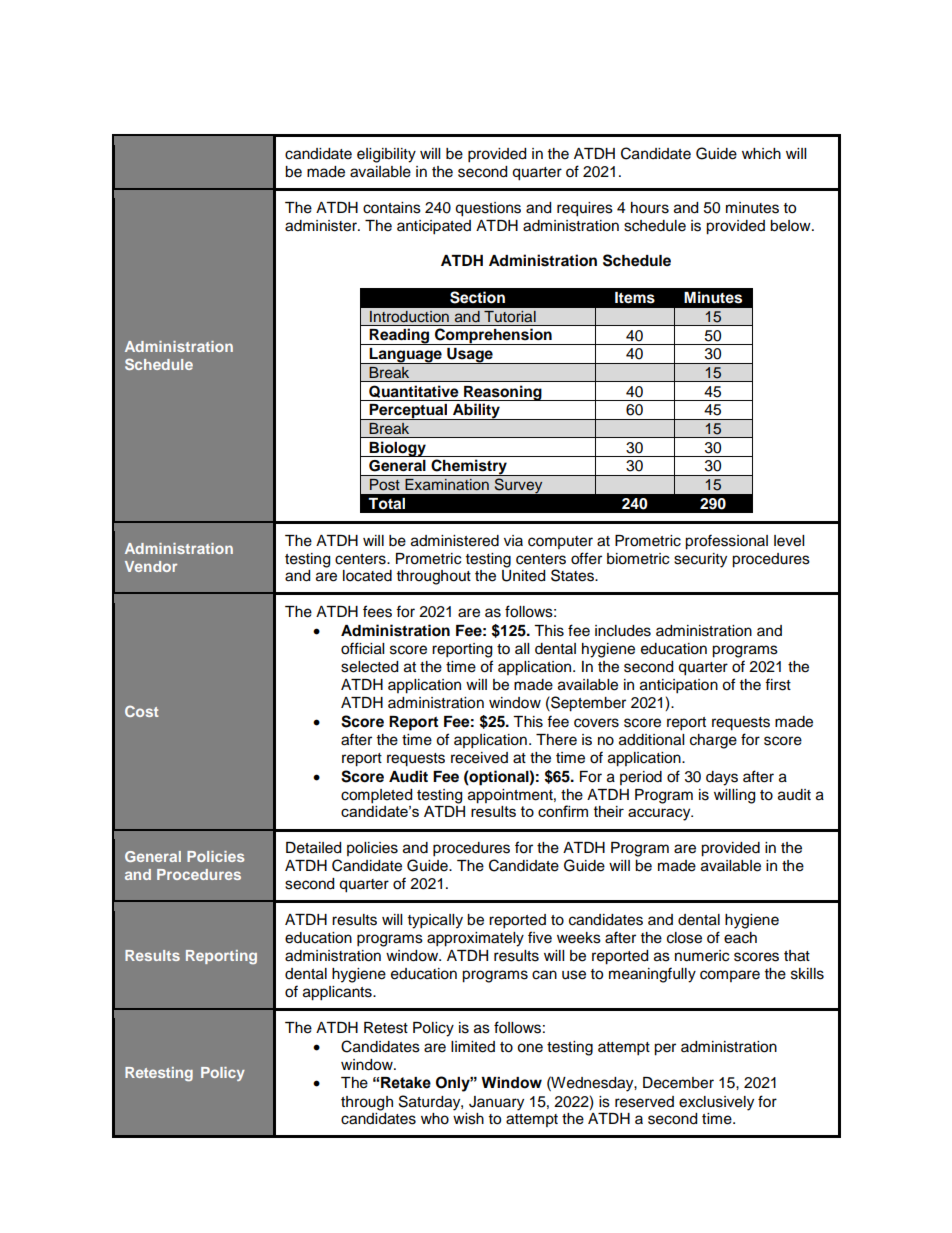 The width and height of the image is (952, 1233). What do you see at coordinates (435, 921) in the image?
I see `typically` at bounding box center [435, 921].
